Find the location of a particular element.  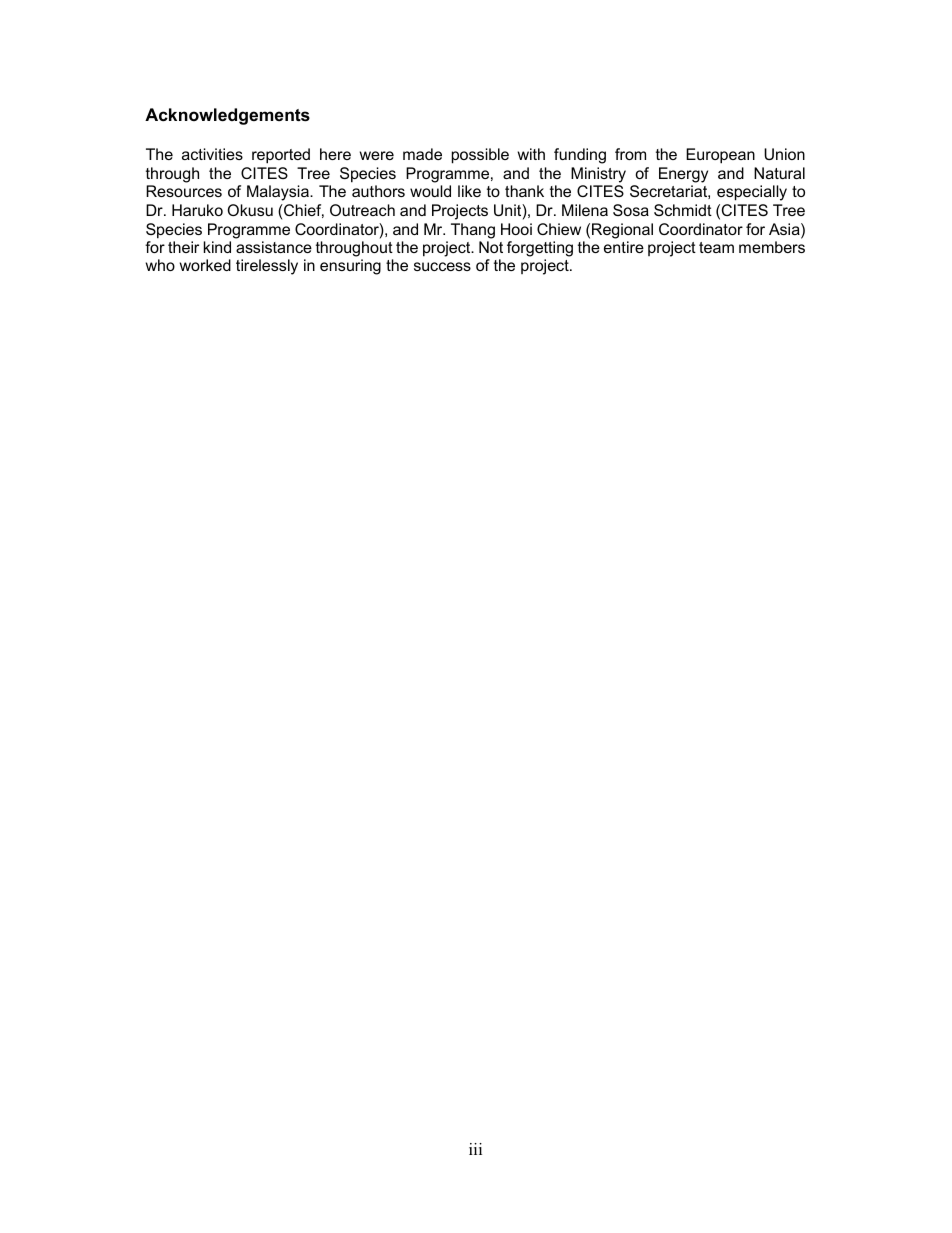

European is located at coordinates (720, 156).
